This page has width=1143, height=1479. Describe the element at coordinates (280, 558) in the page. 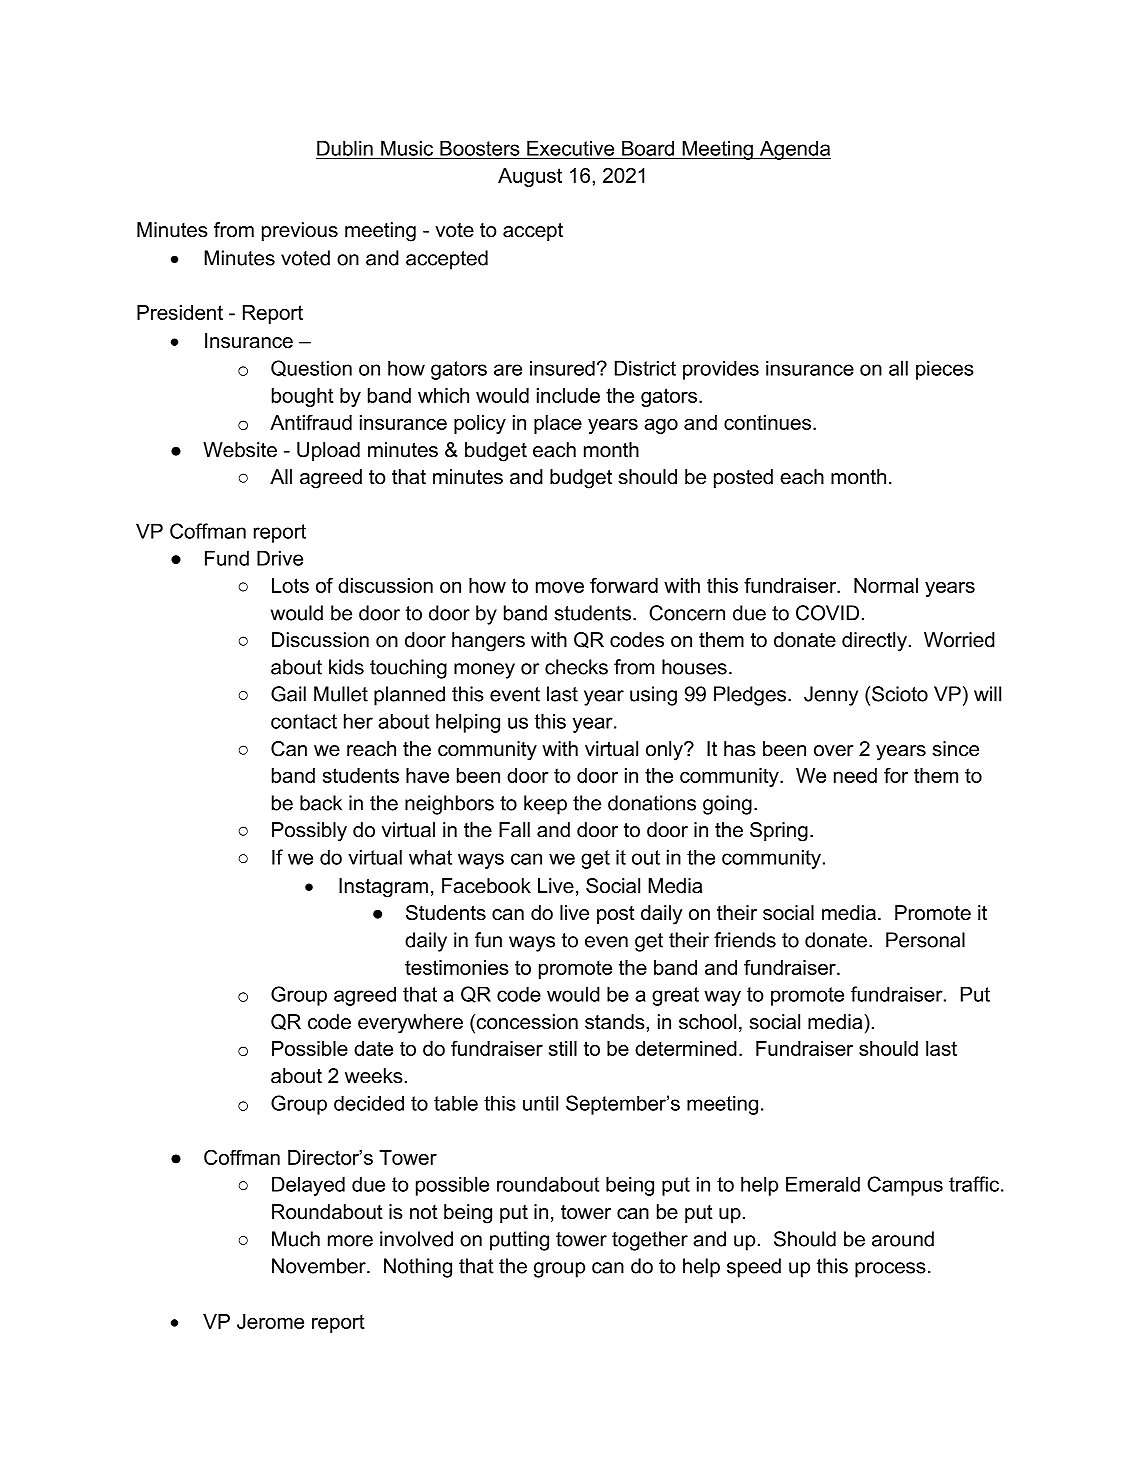

I see `Drive` at that location.
